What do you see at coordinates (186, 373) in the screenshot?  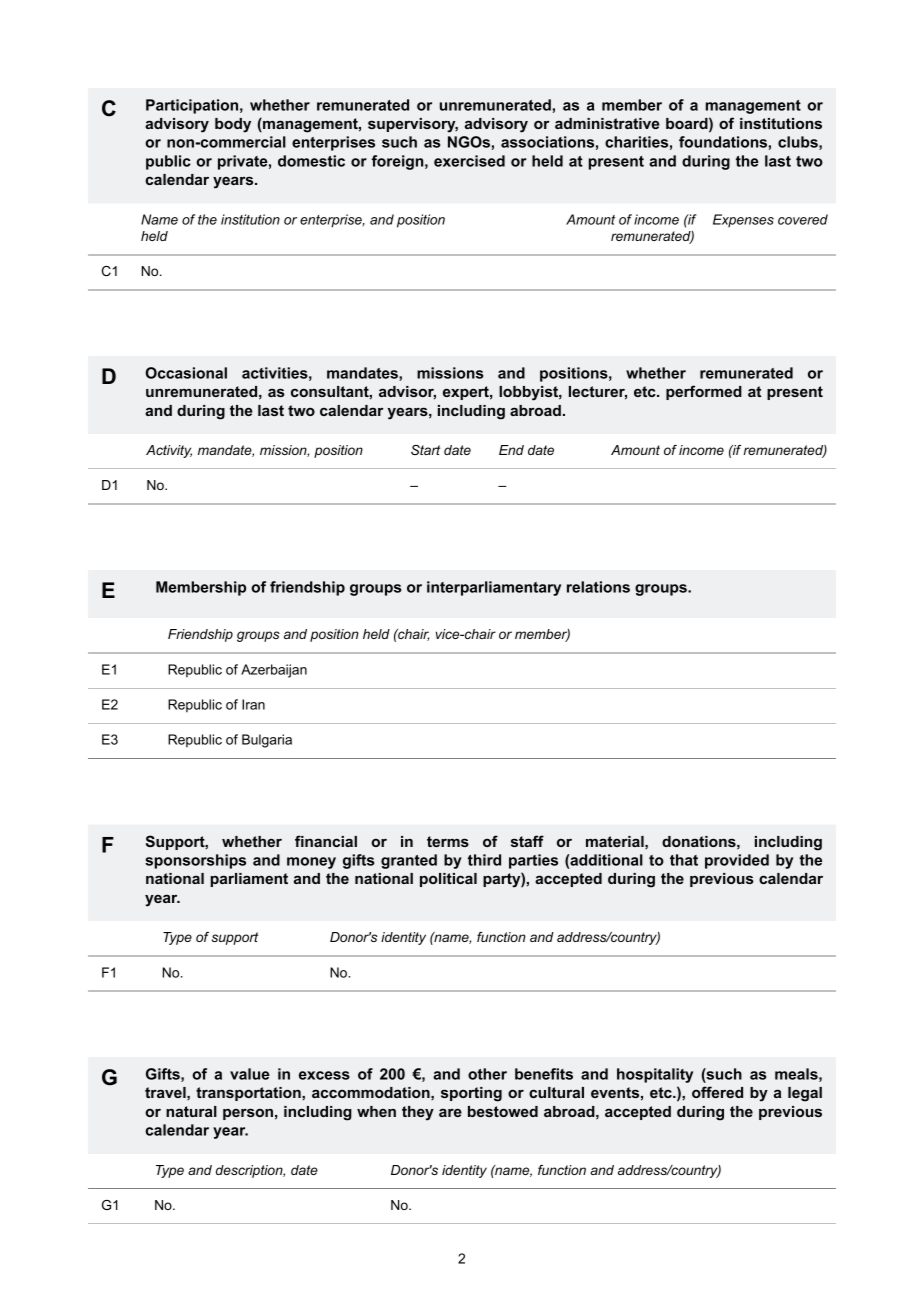 I see `Occasional` at bounding box center [186, 373].
